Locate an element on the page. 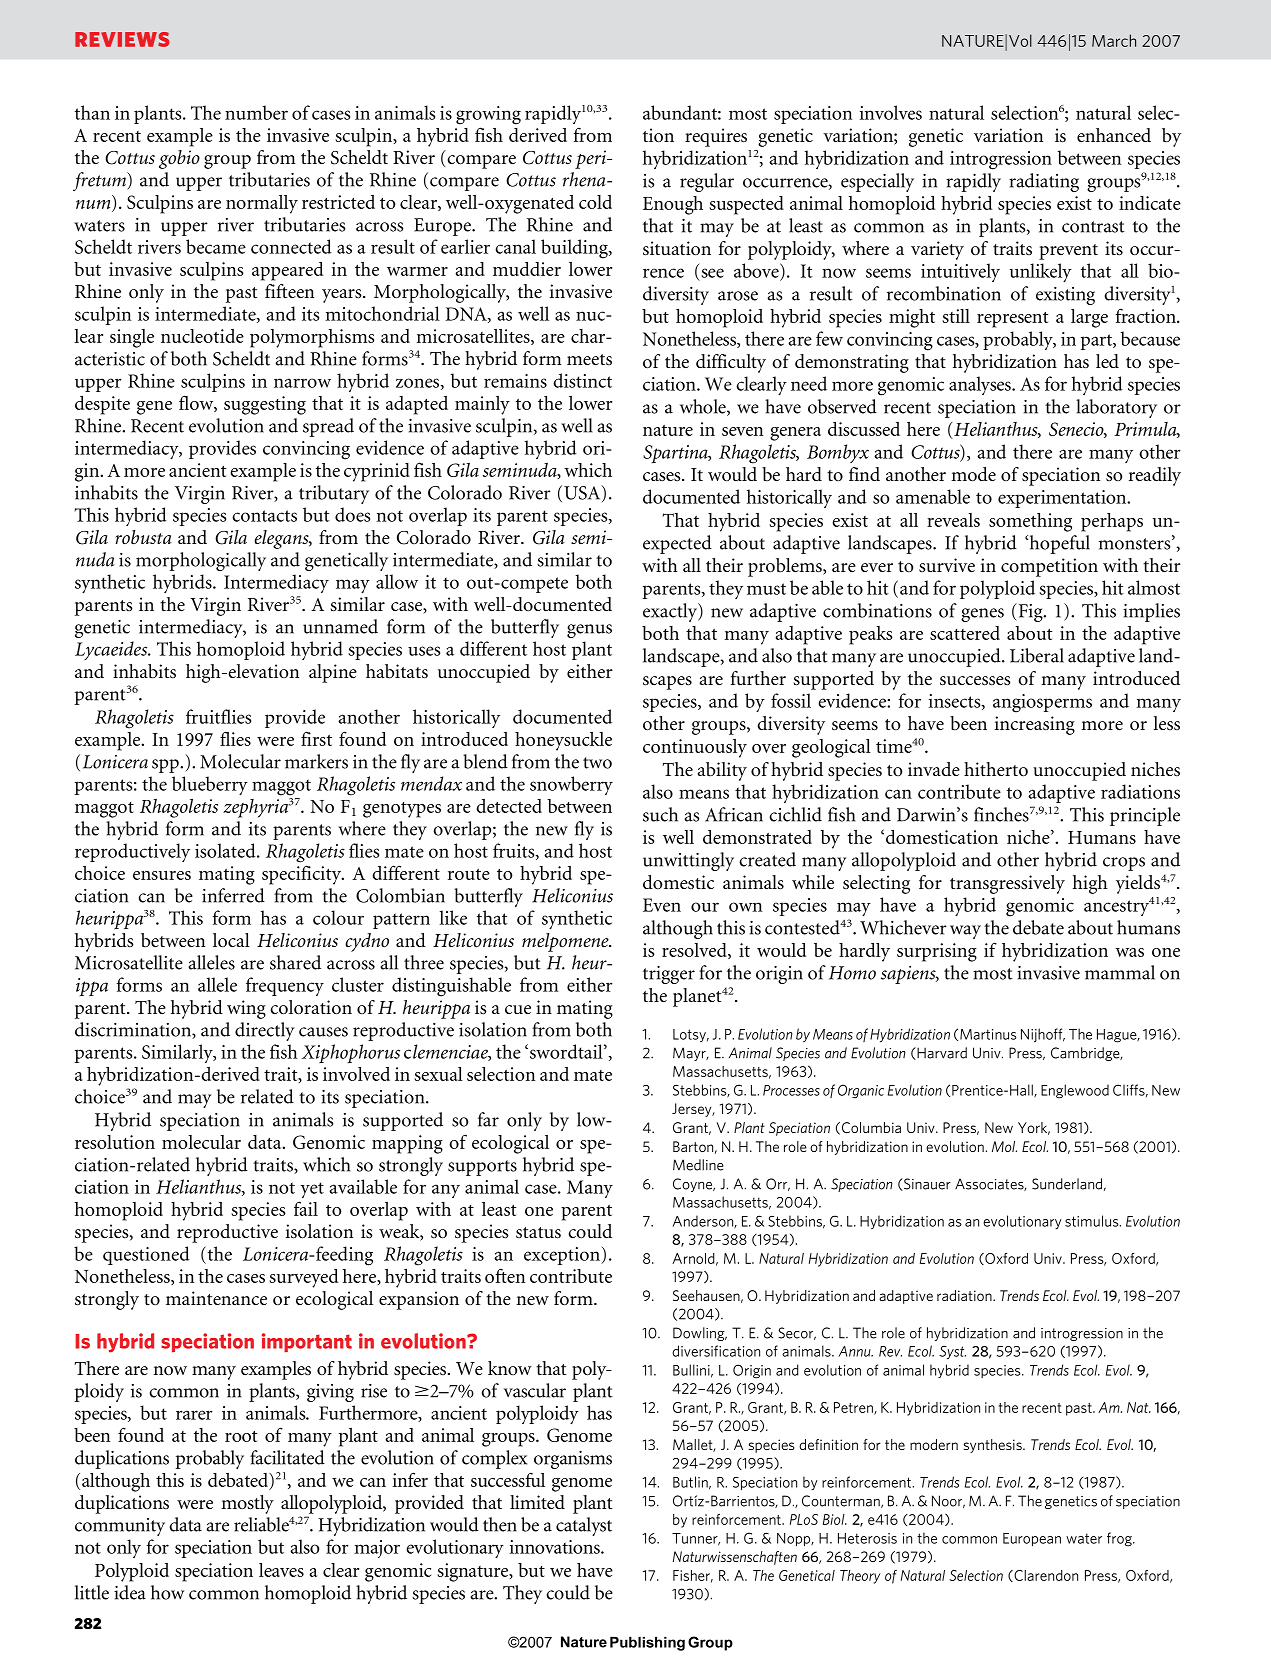 This document has width=1271, height=1670. number is located at coordinates (256, 112).
